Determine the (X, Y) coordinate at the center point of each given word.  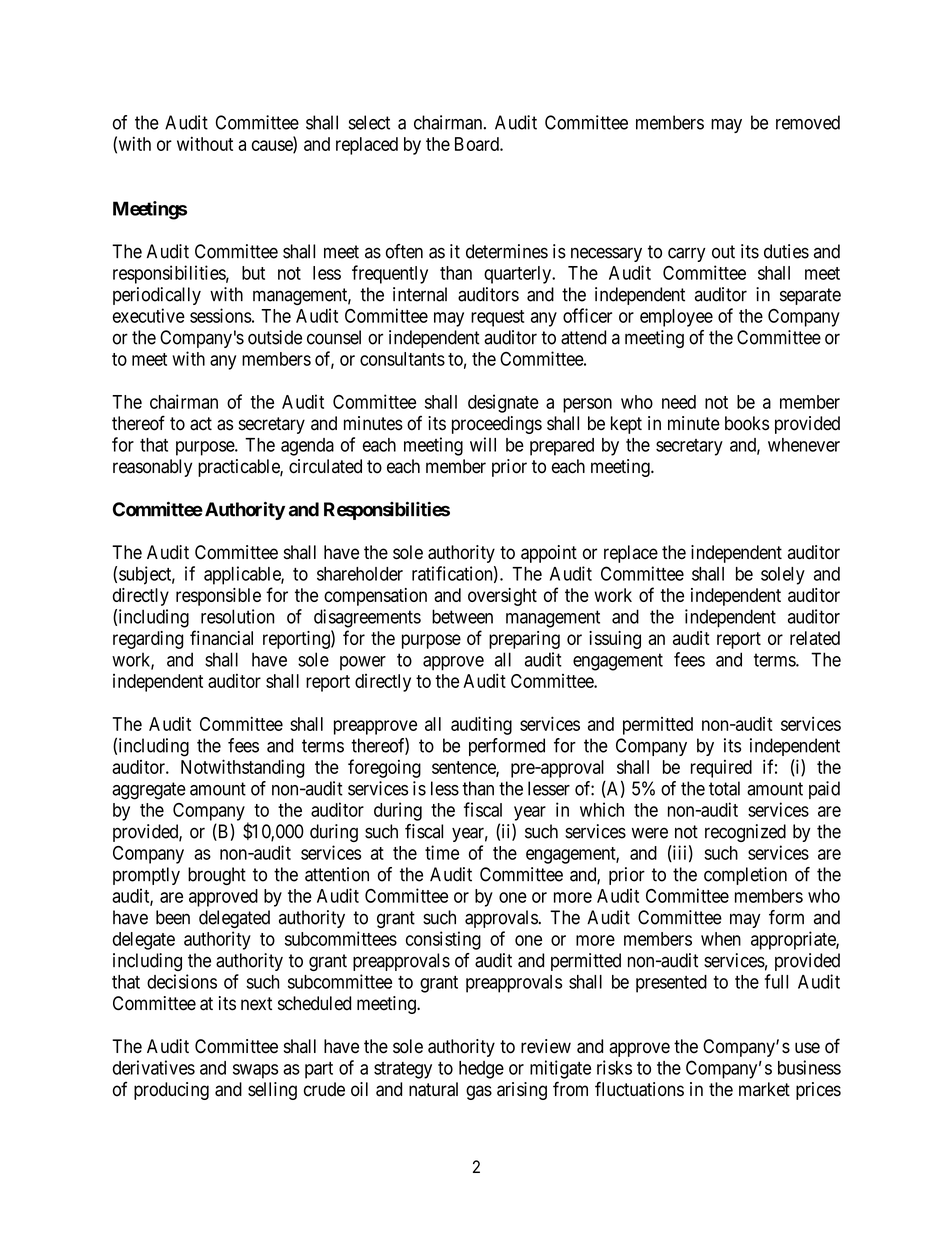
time (442, 852)
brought (217, 876)
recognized (745, 833)
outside (275, 337)
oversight (502, 597)
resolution (237, 616)
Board (478, 144)
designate (503, 403)
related (815, 638)
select (369, 122)
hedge (481, 1070)
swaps (255, 1071)
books (747, 423)
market (764, 1089)
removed (808, 122)
